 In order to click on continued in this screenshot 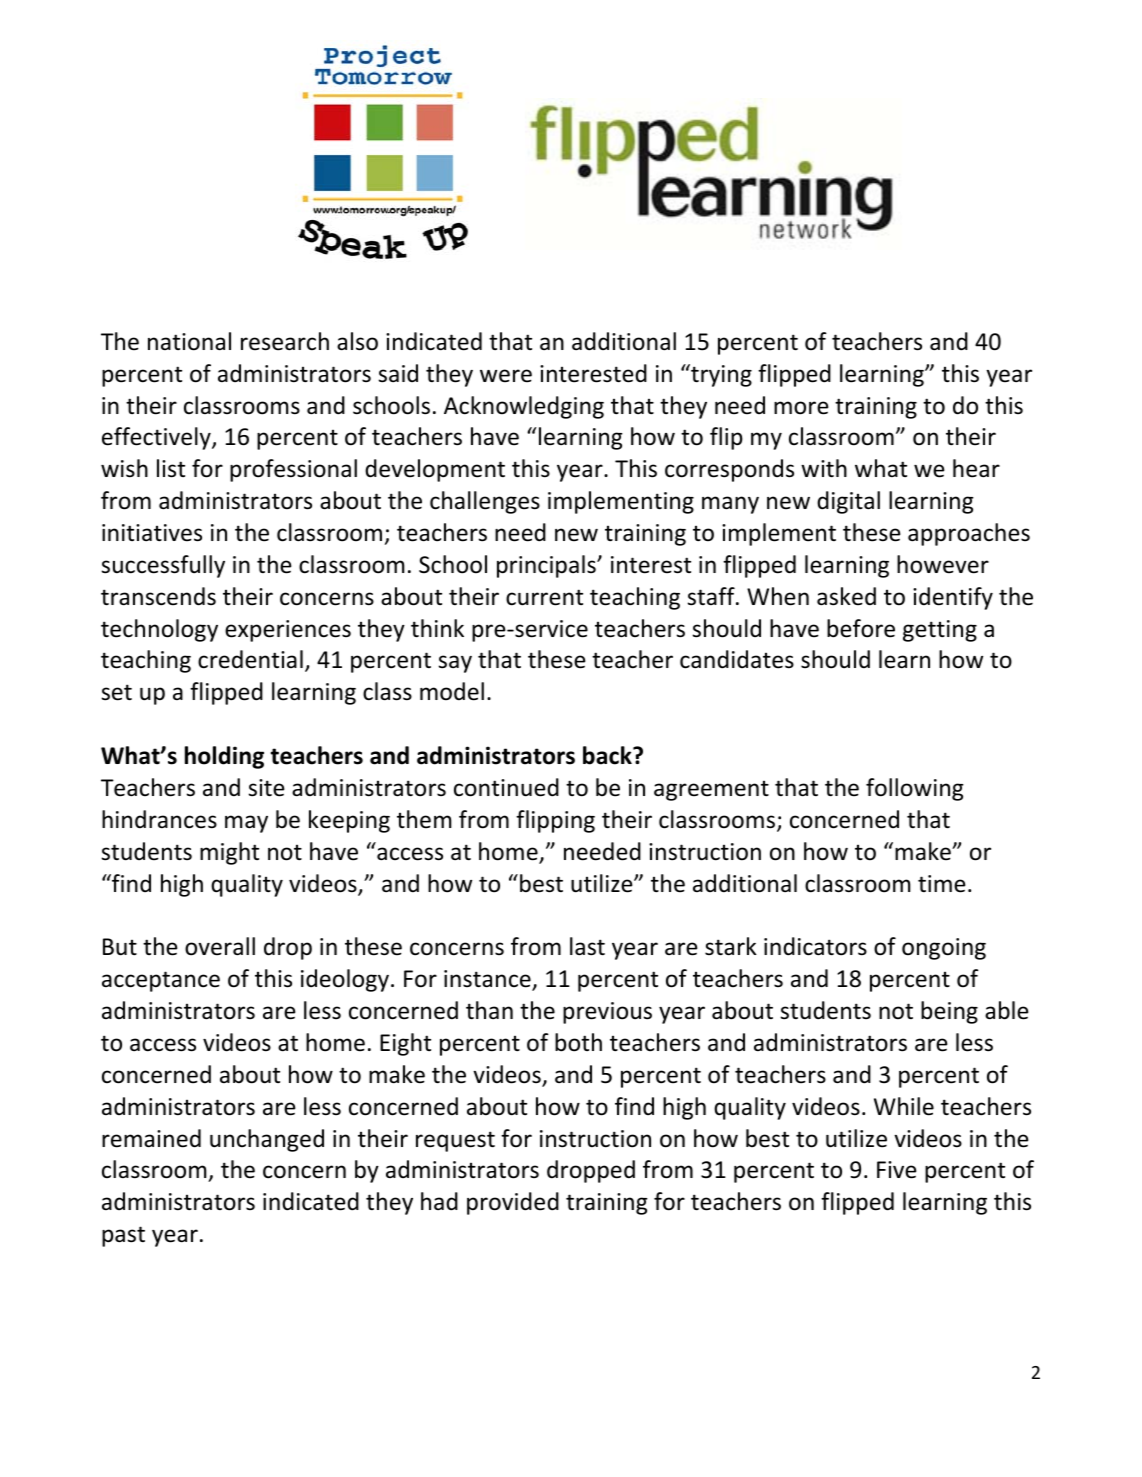, I will do `click(506, 787)`.
